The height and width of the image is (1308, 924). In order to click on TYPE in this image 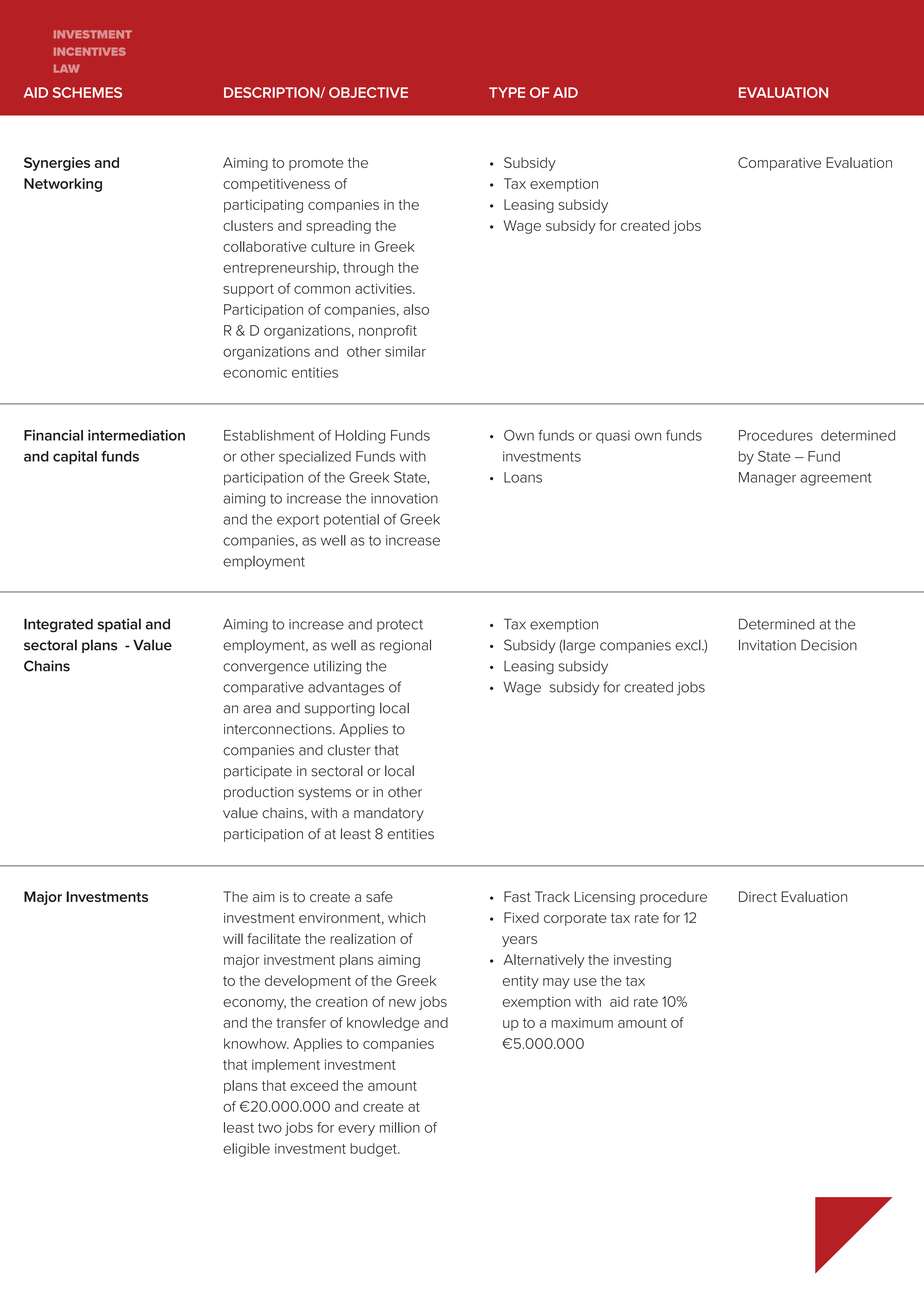, I will do `click(507, 92)`.
